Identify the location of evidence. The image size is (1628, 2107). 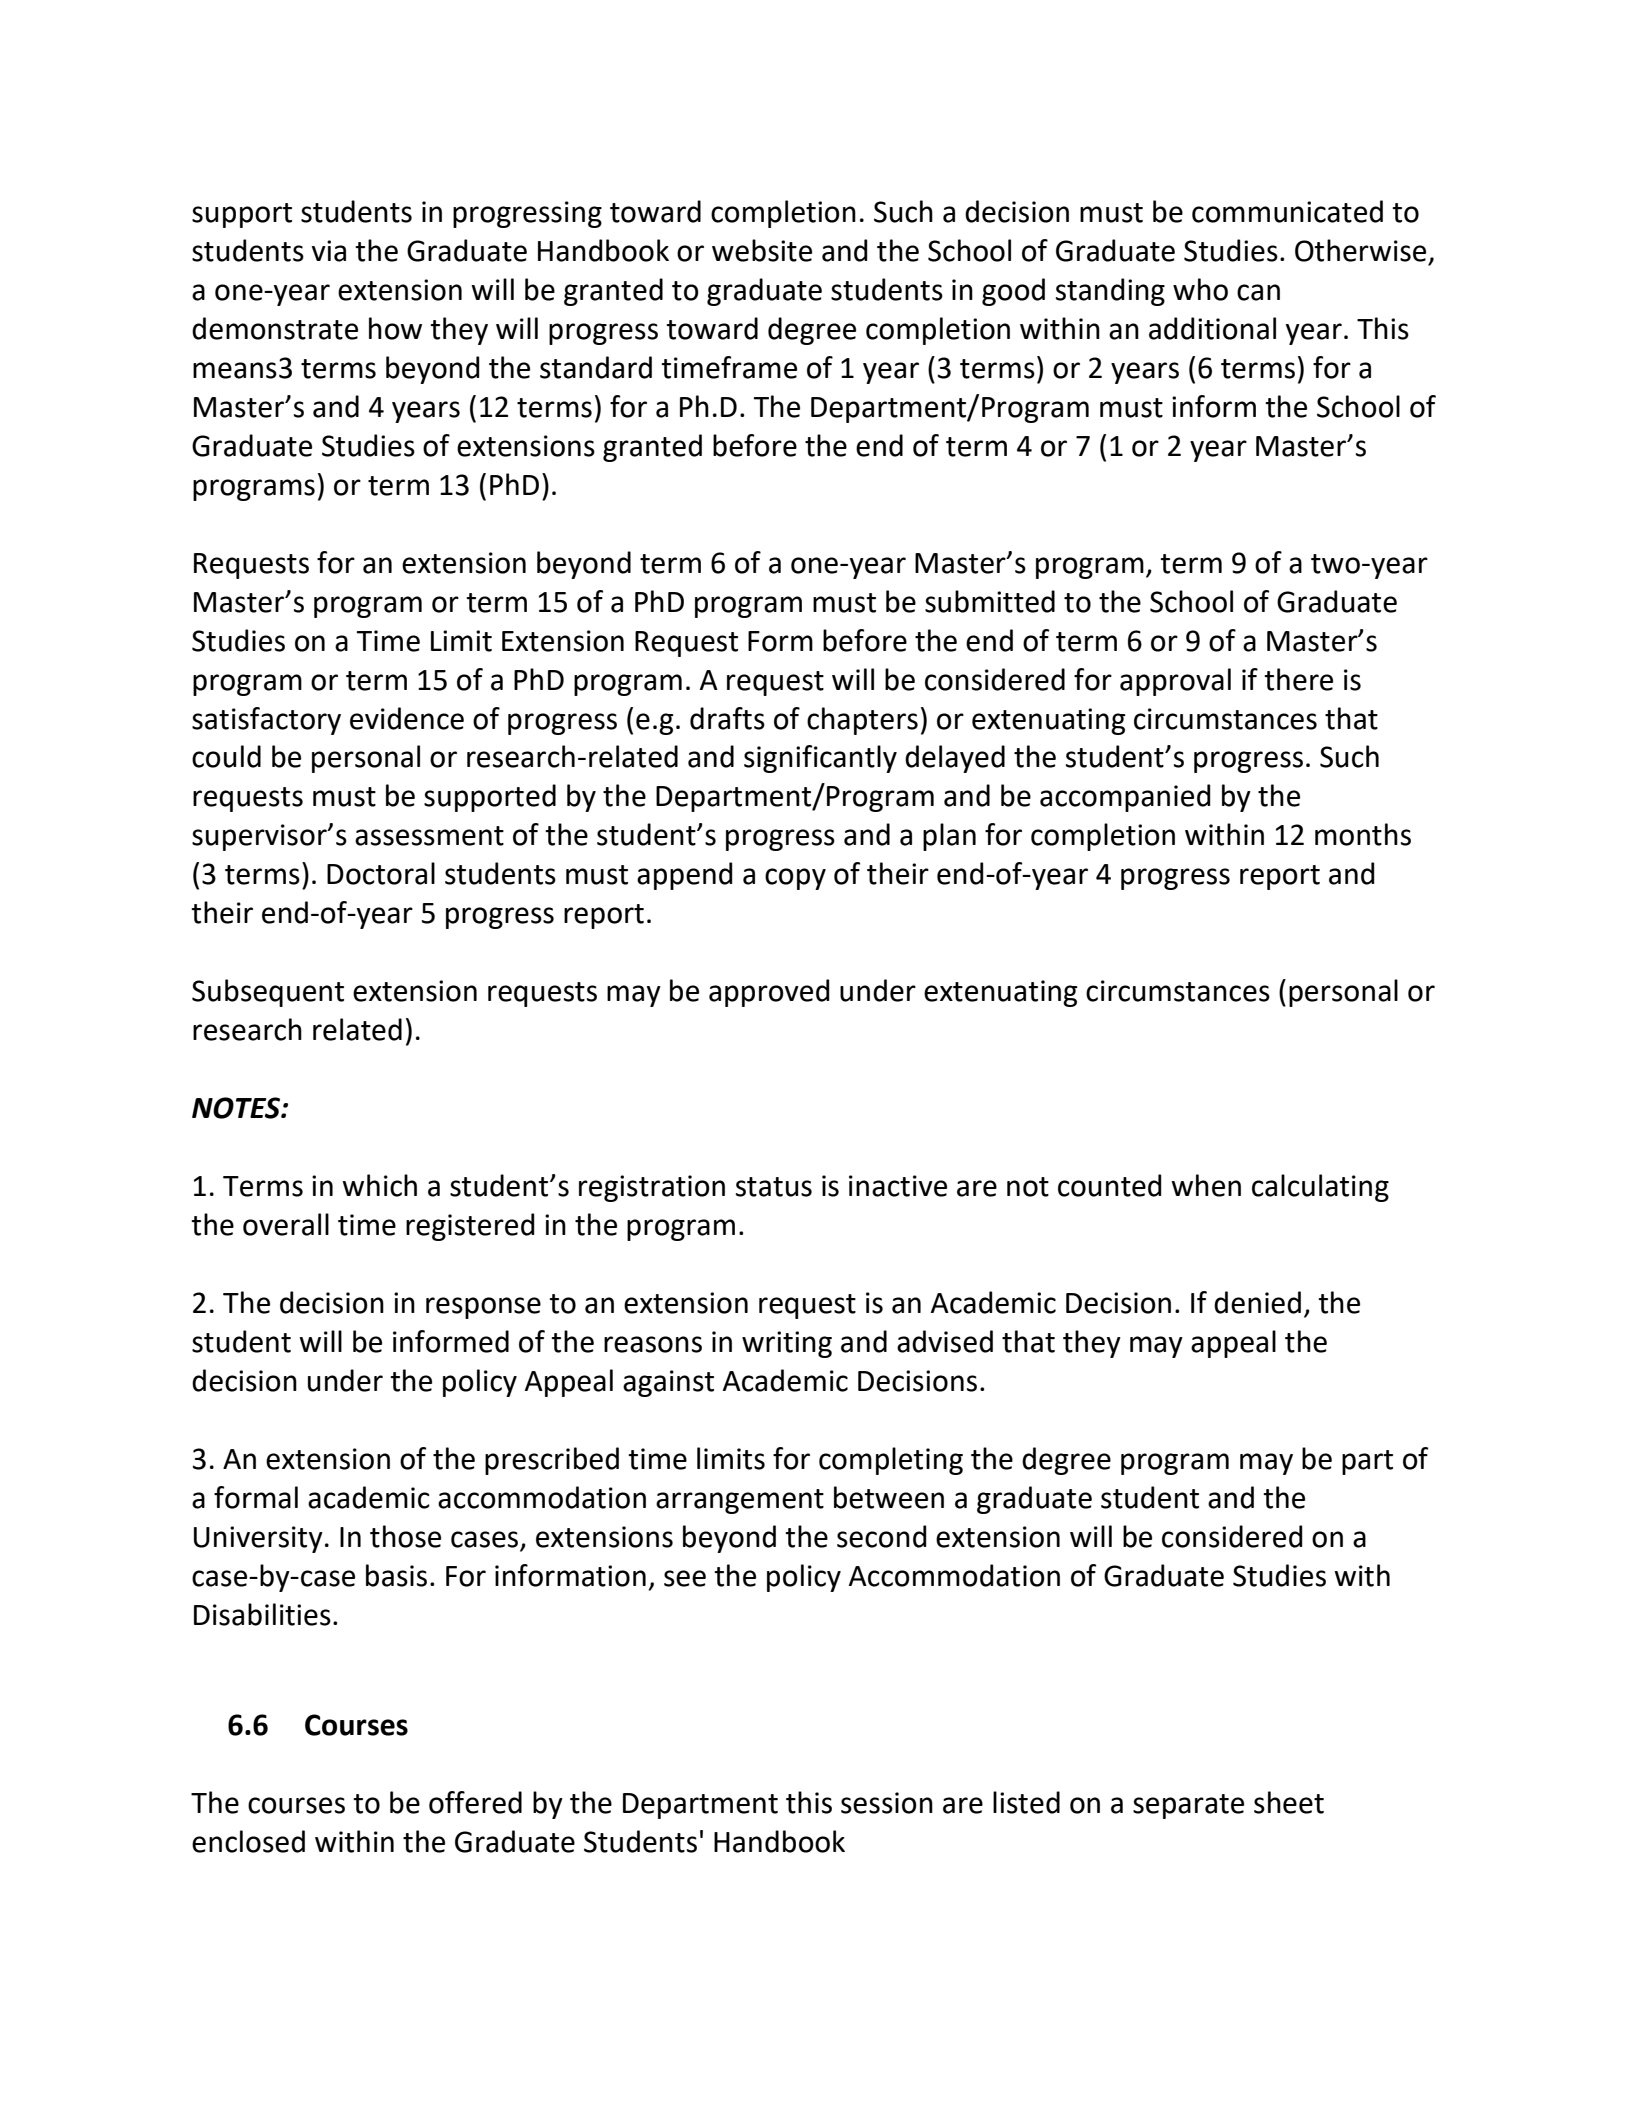
(407, 718).
